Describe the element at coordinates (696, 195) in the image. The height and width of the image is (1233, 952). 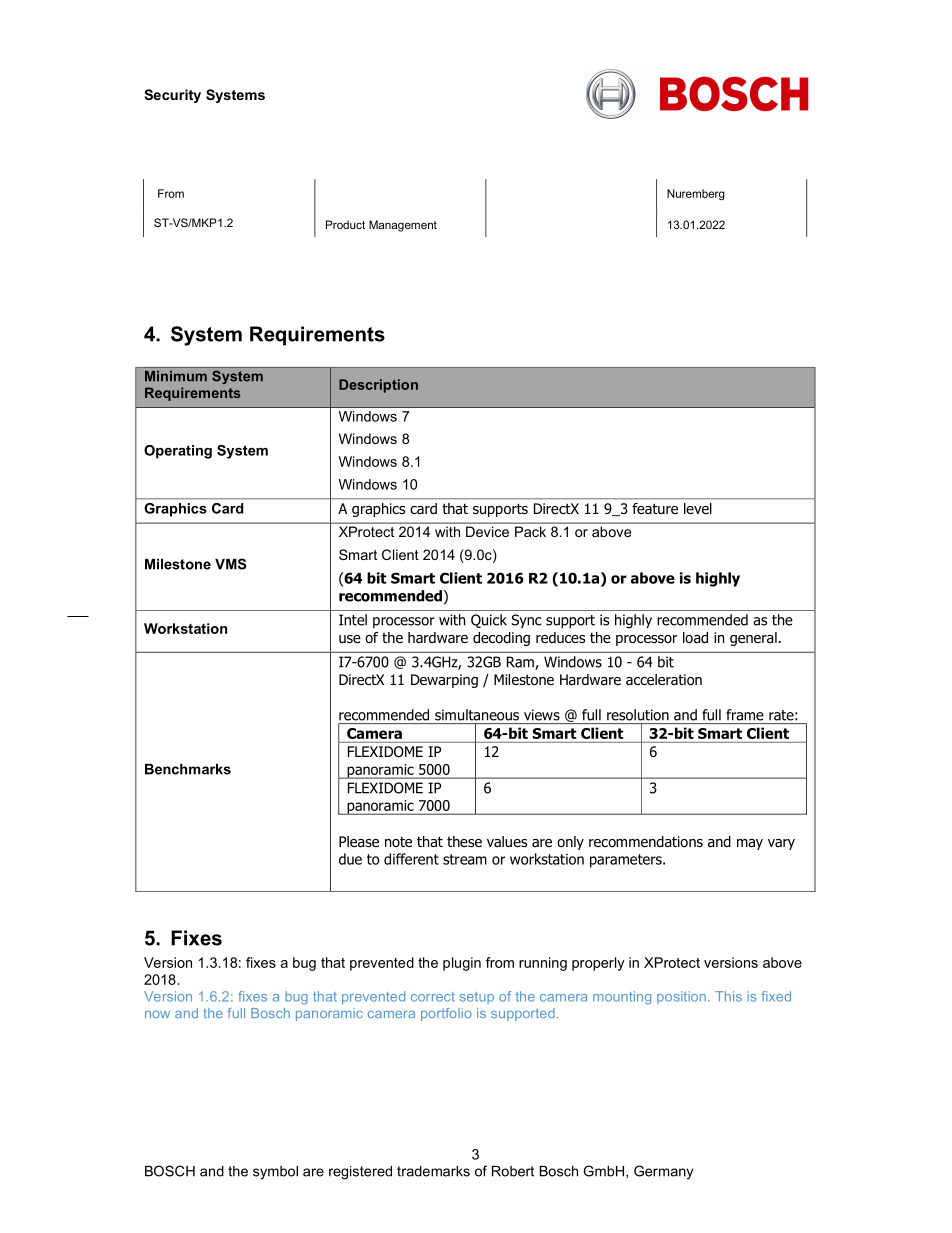
I see `Nuremberg` at that location.
